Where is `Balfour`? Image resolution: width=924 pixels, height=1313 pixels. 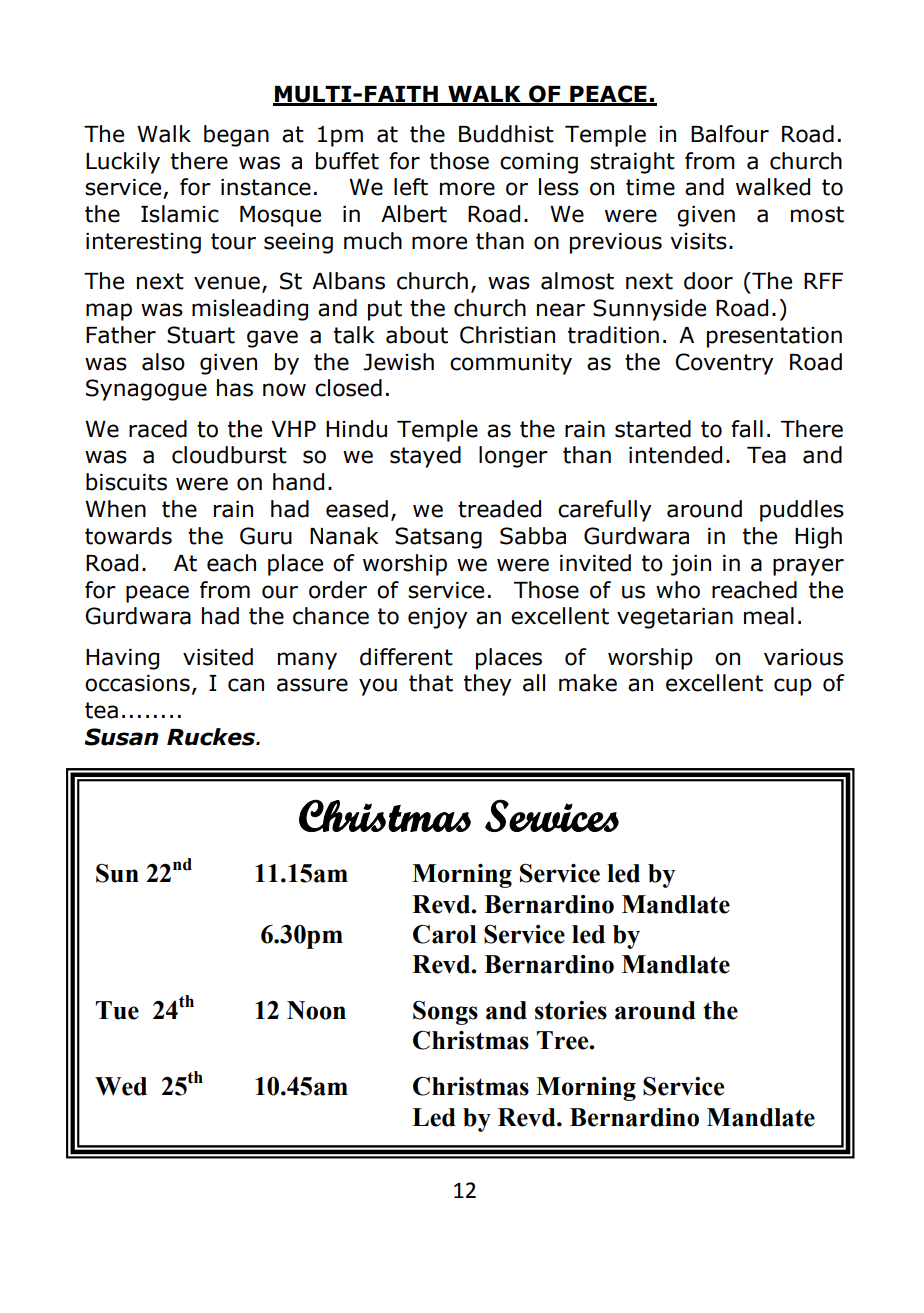
Balfour is located at coordinates (730, 134).
